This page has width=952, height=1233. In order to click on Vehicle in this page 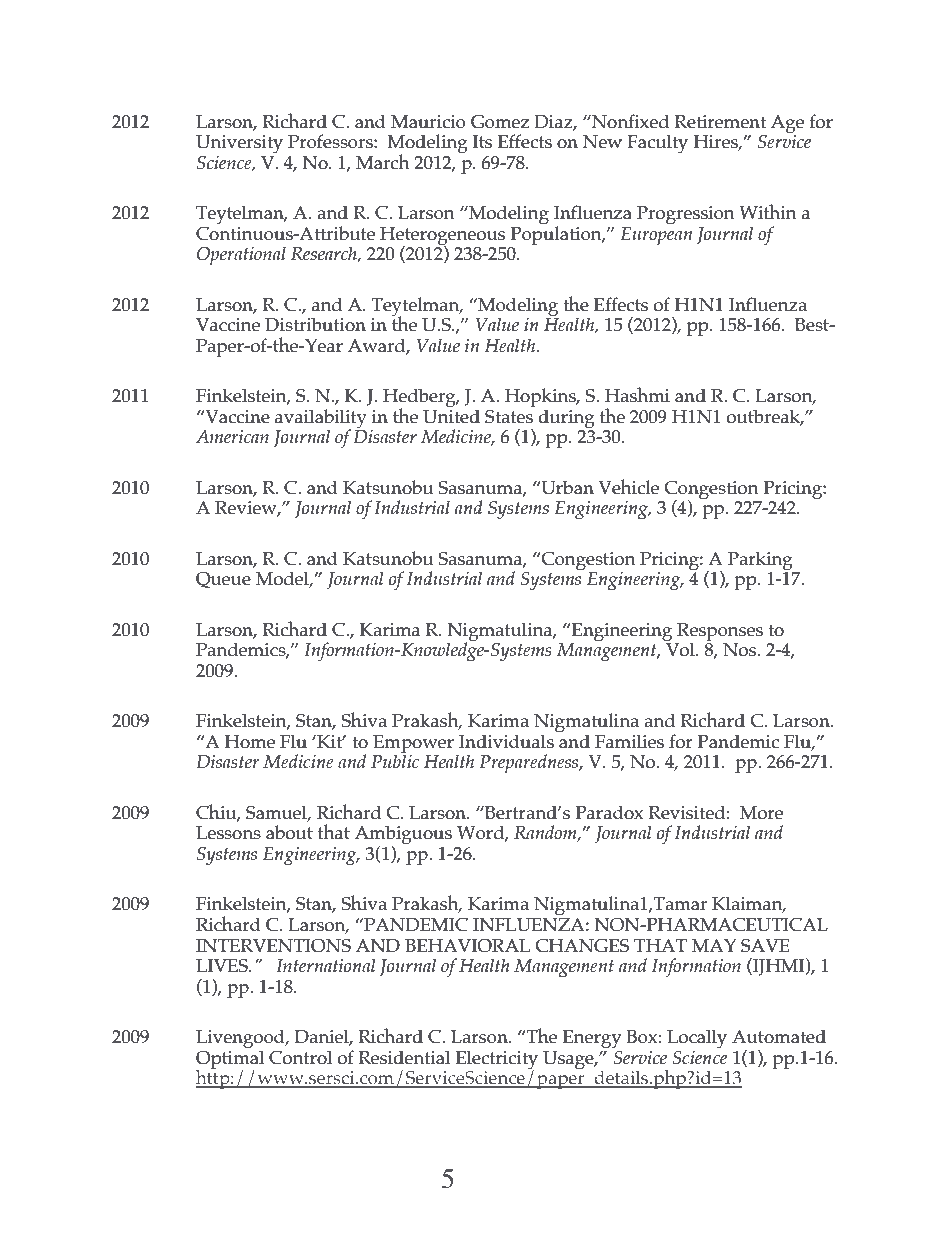, I will do `click(628, 487)`.
